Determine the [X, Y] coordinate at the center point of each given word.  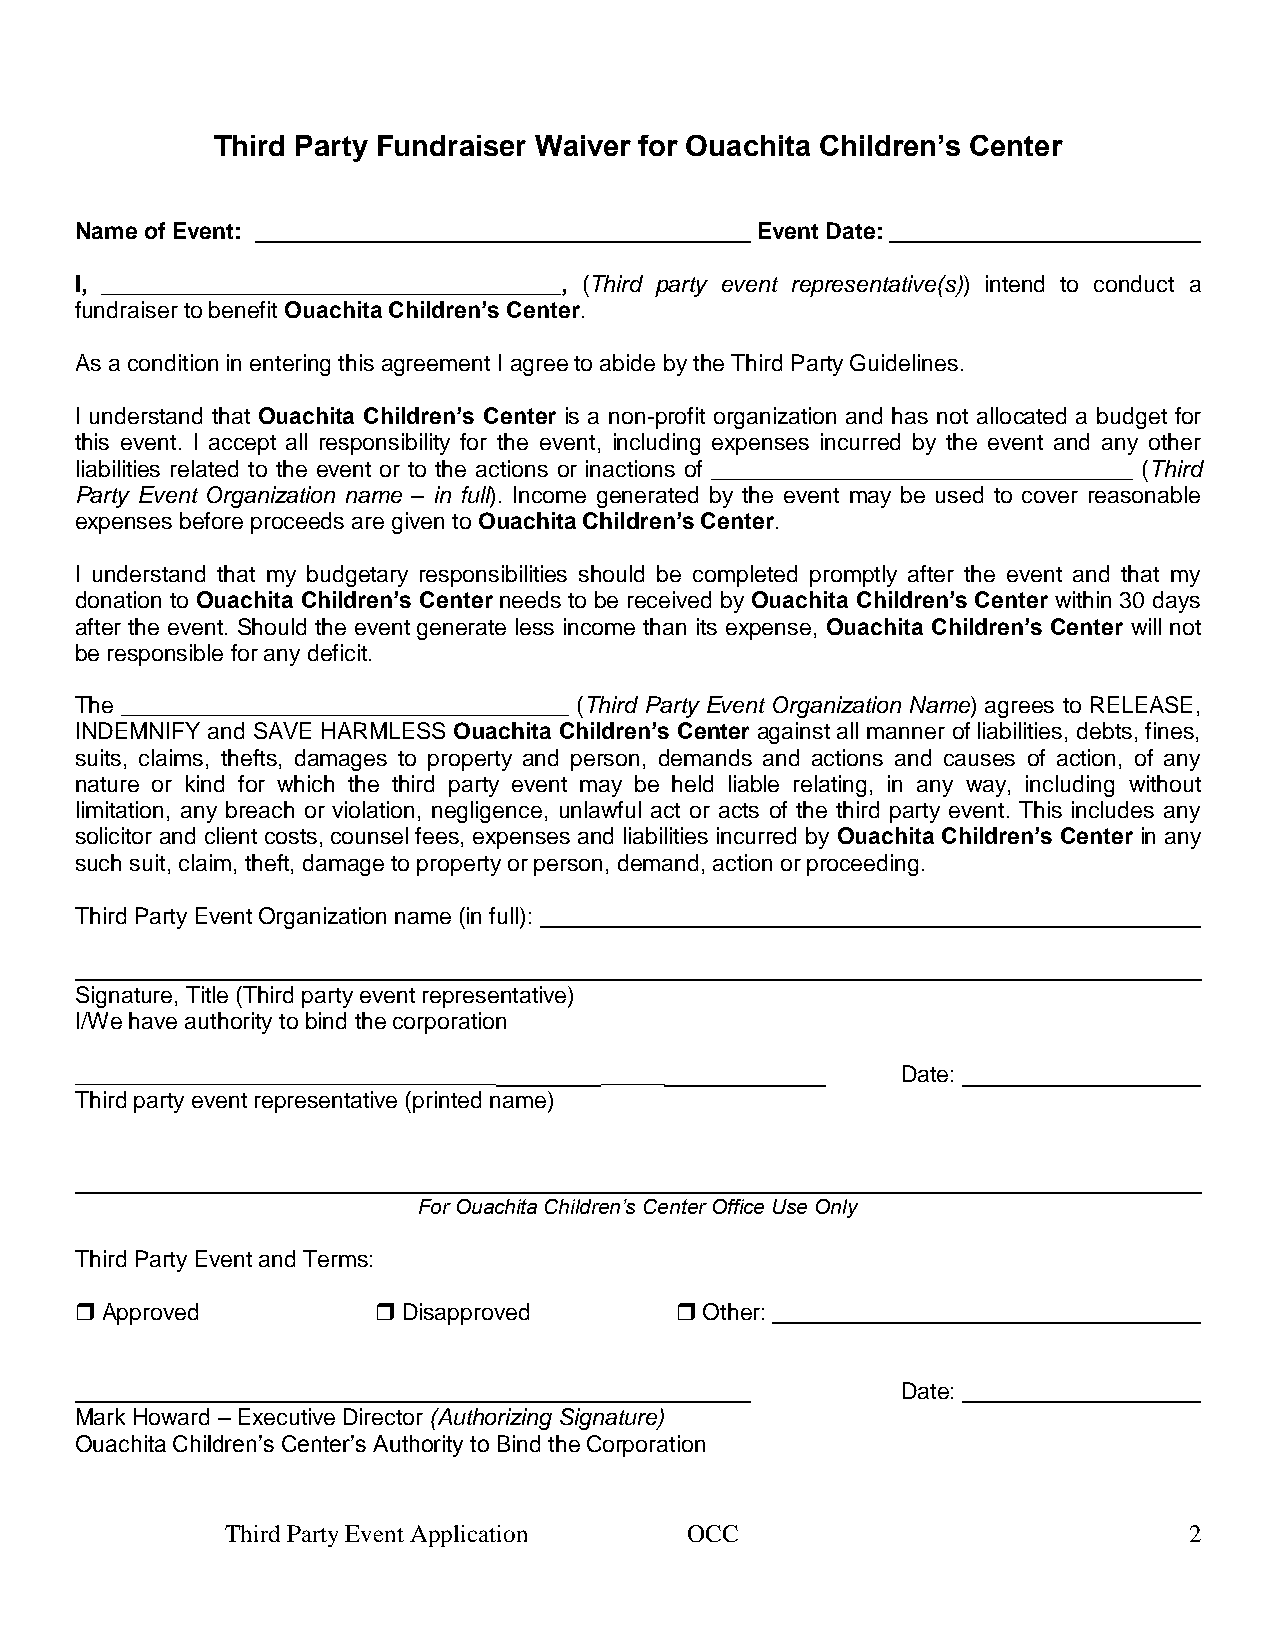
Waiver [583, 145]
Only [837, 1208]
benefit [243, 309]
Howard [171, 1416]
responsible [165, 655]
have [153, 1020]
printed [447, 1102]
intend [1015, 283]
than [664, 626]
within [1083, 599]
